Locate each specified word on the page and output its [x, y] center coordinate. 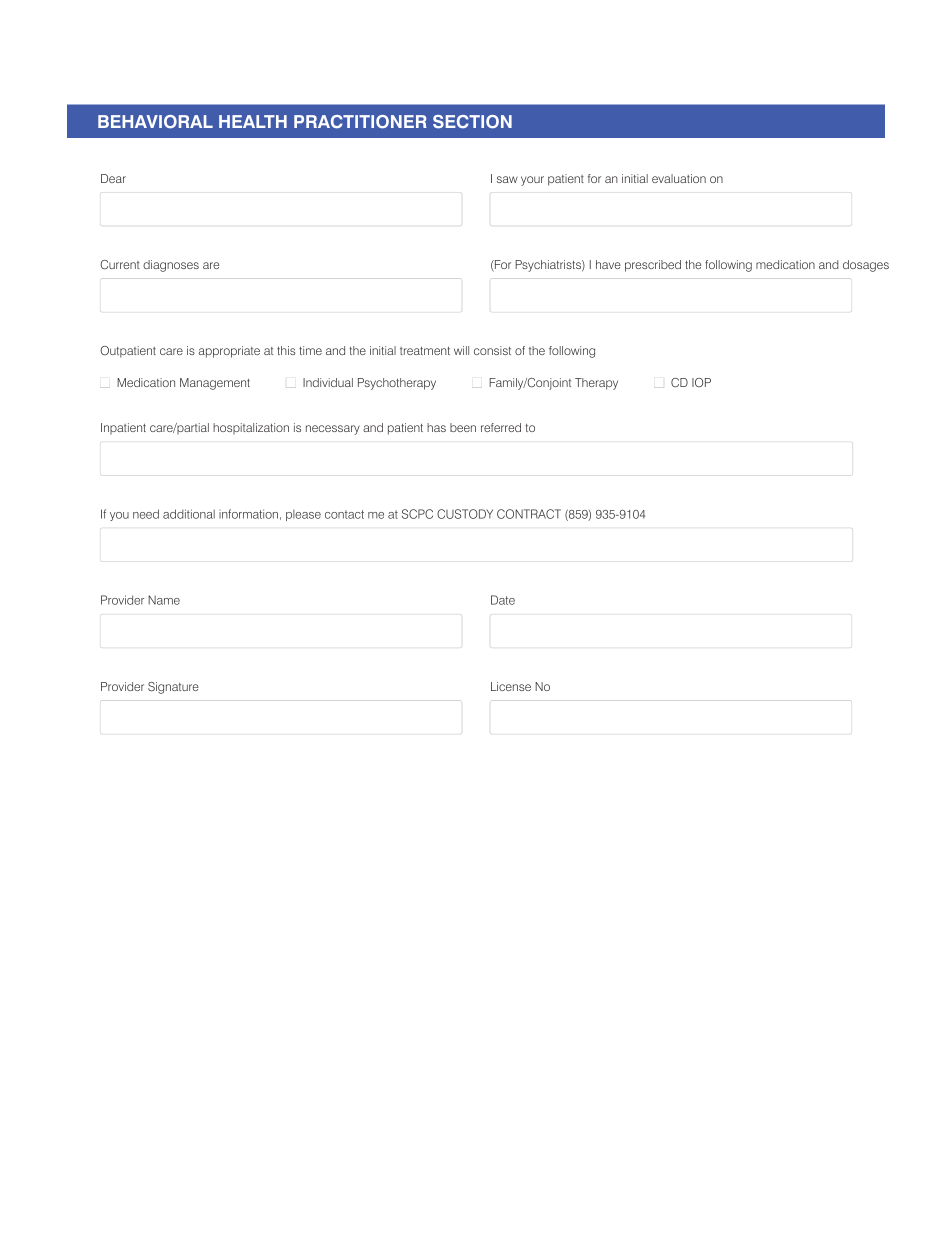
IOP [701, 382]
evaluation [679, 178]
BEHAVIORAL [155, 122]
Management [215, 384]
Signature [173, 688]
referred [501, 427]
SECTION [472, 122]
